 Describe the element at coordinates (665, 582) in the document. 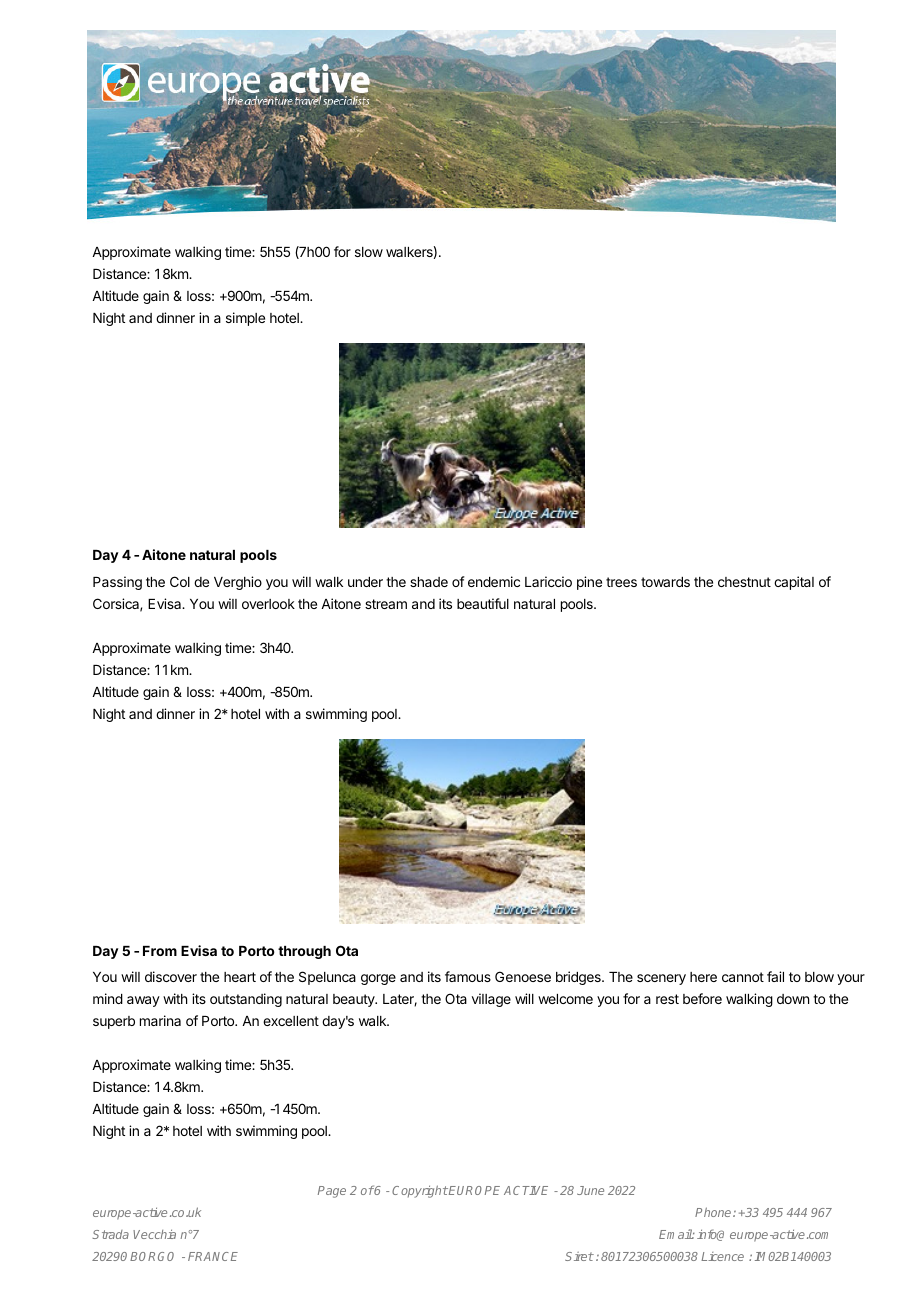

I see `towards` at that location.
